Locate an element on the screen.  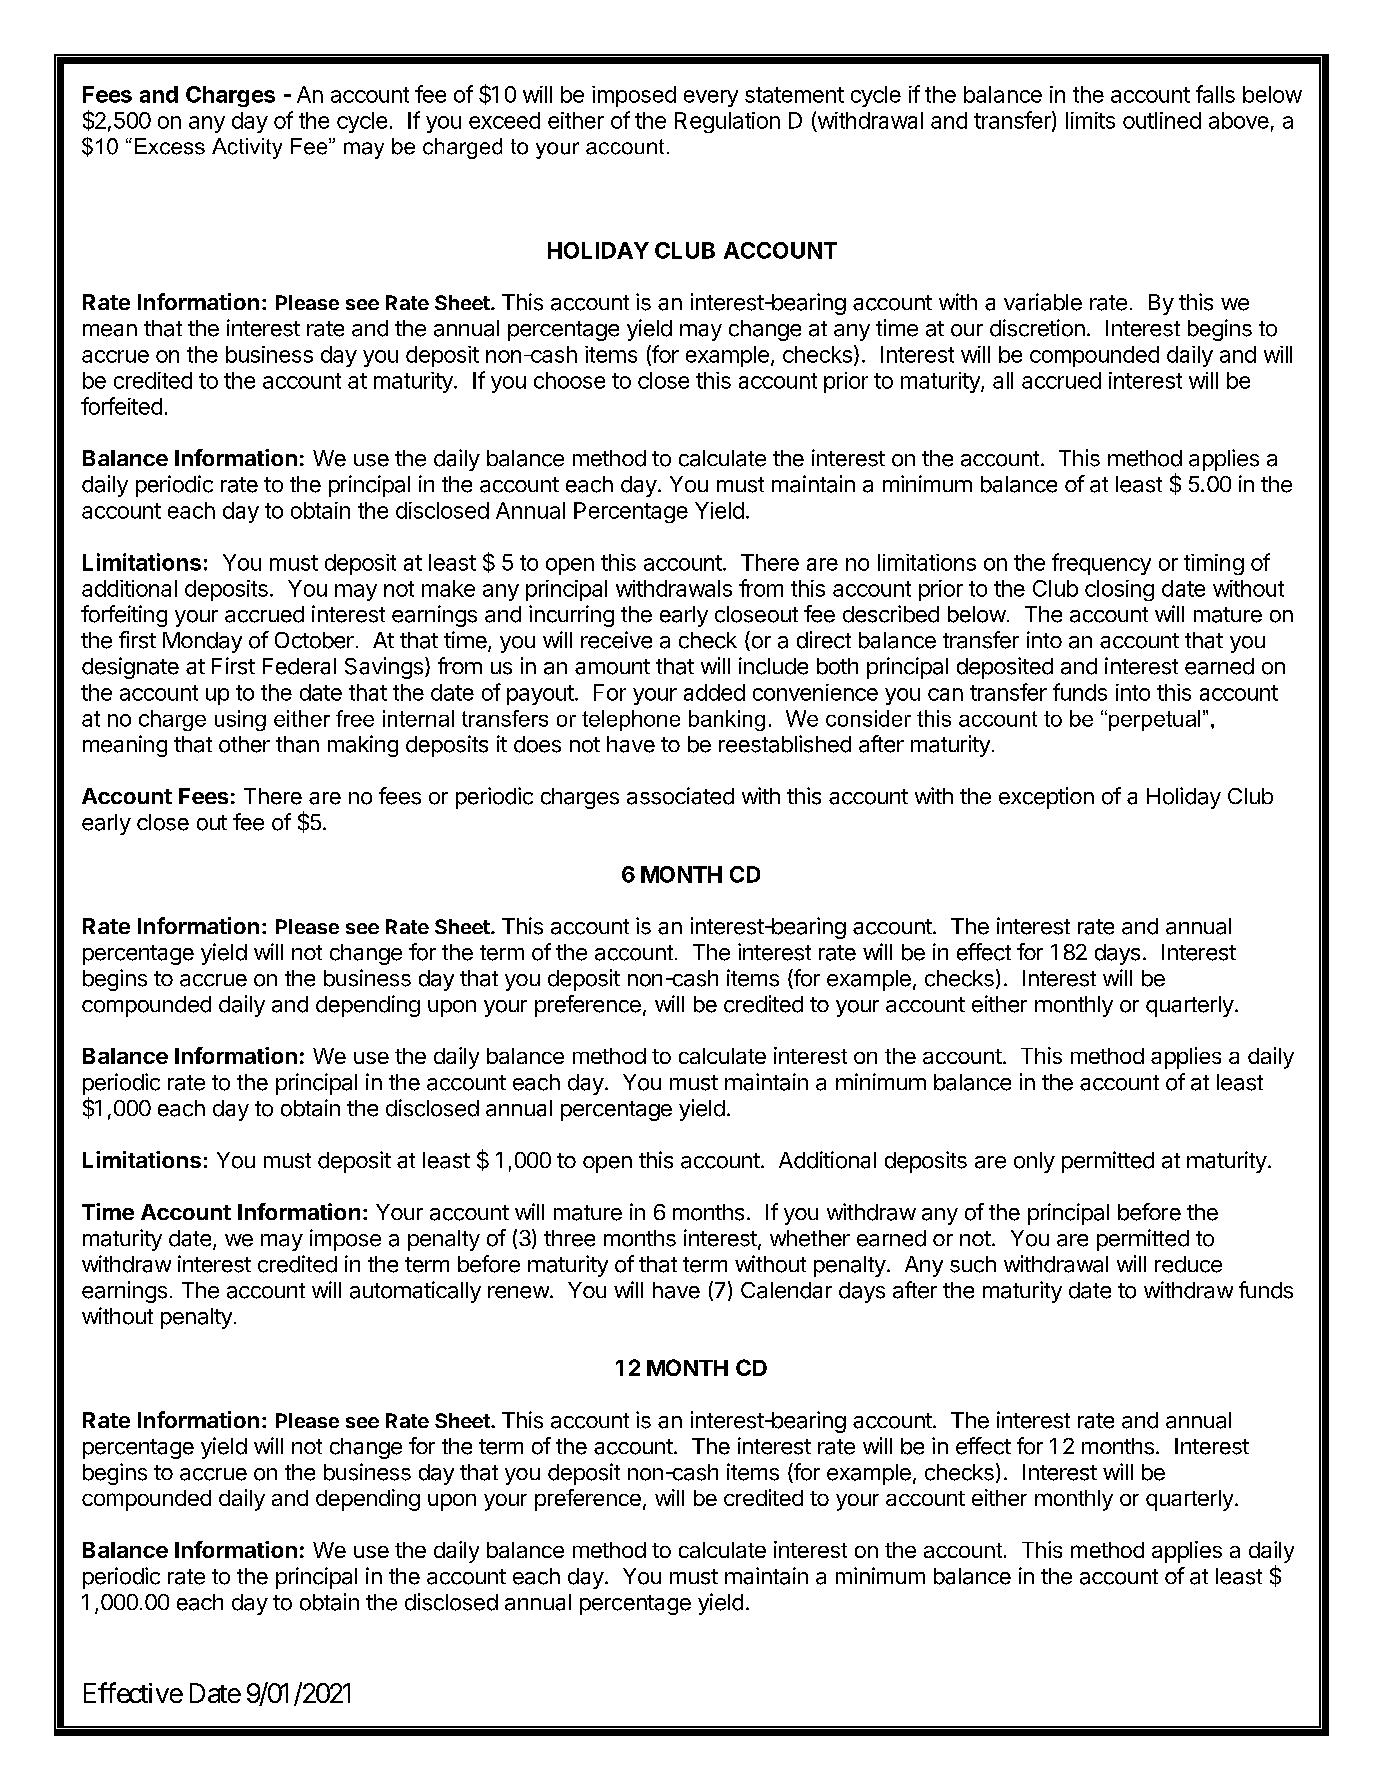
added is located at coordinates (714, 692).
